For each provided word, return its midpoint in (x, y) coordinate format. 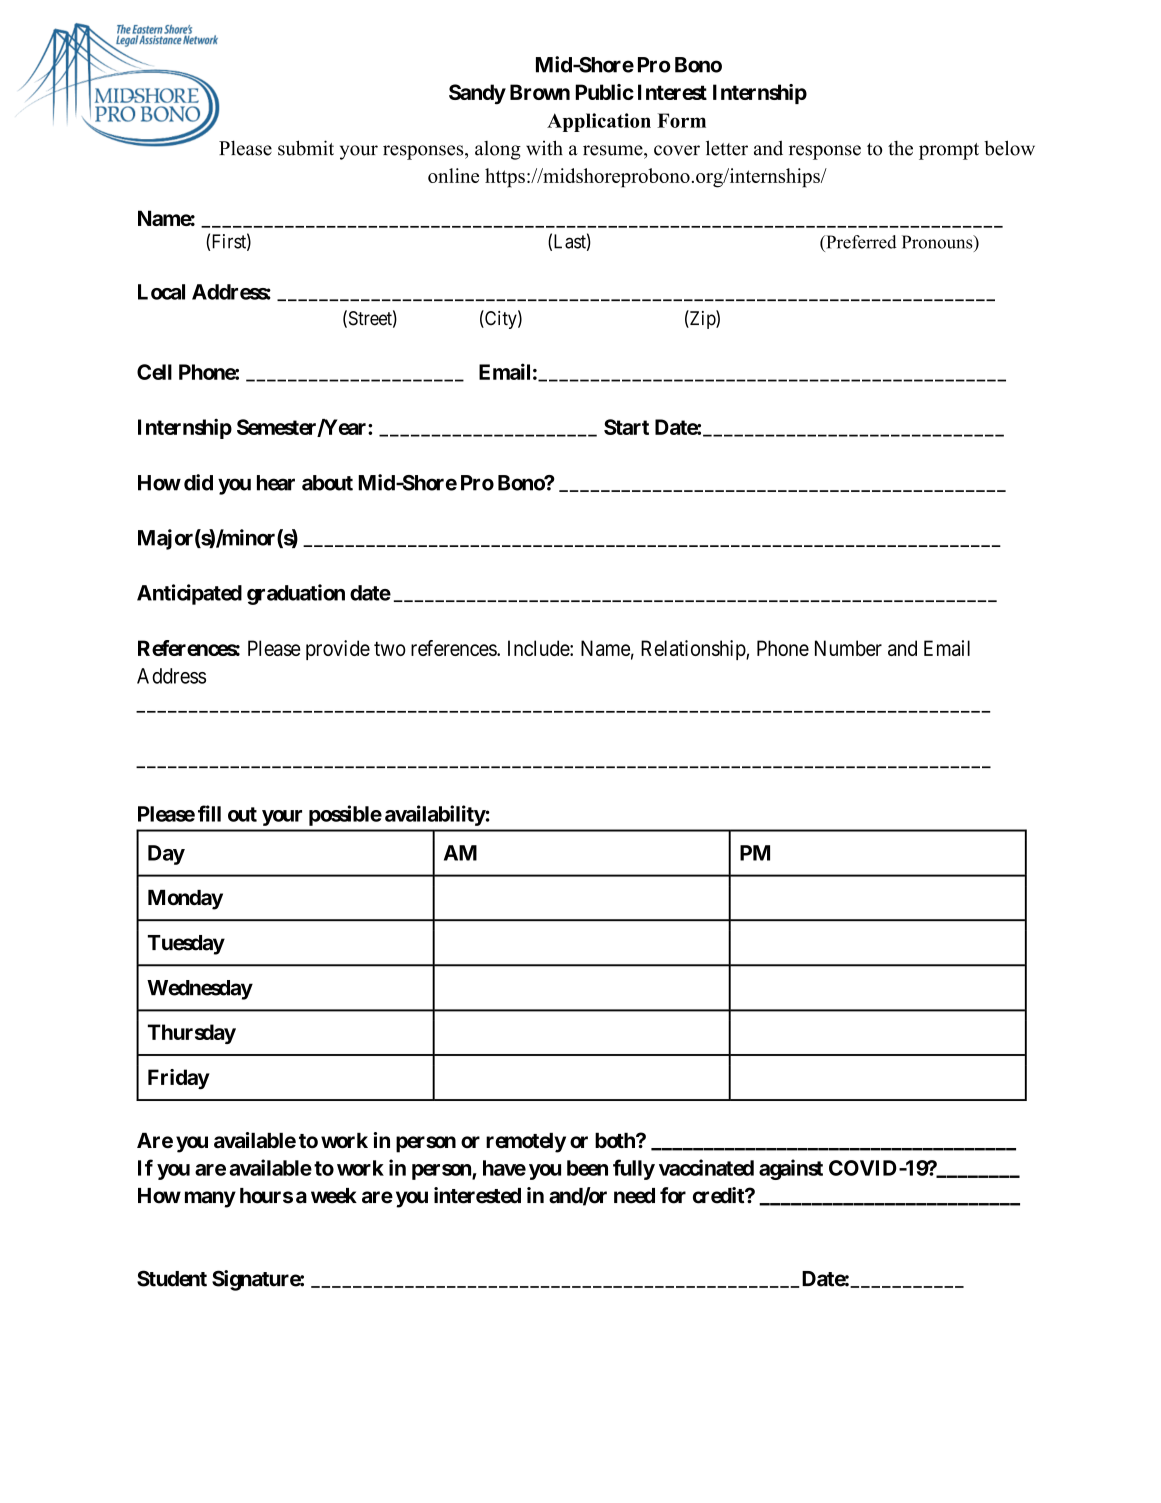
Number (848, 648)
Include (539, 648)
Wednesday (200, 990)
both (616, 1141)
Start (626, 427)
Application (599, 122)
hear (276, 483)
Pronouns (938, 242)
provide (338, 650)
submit (306, 148)
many (210, 1199)
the (900, 148)
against (791, 1169)
